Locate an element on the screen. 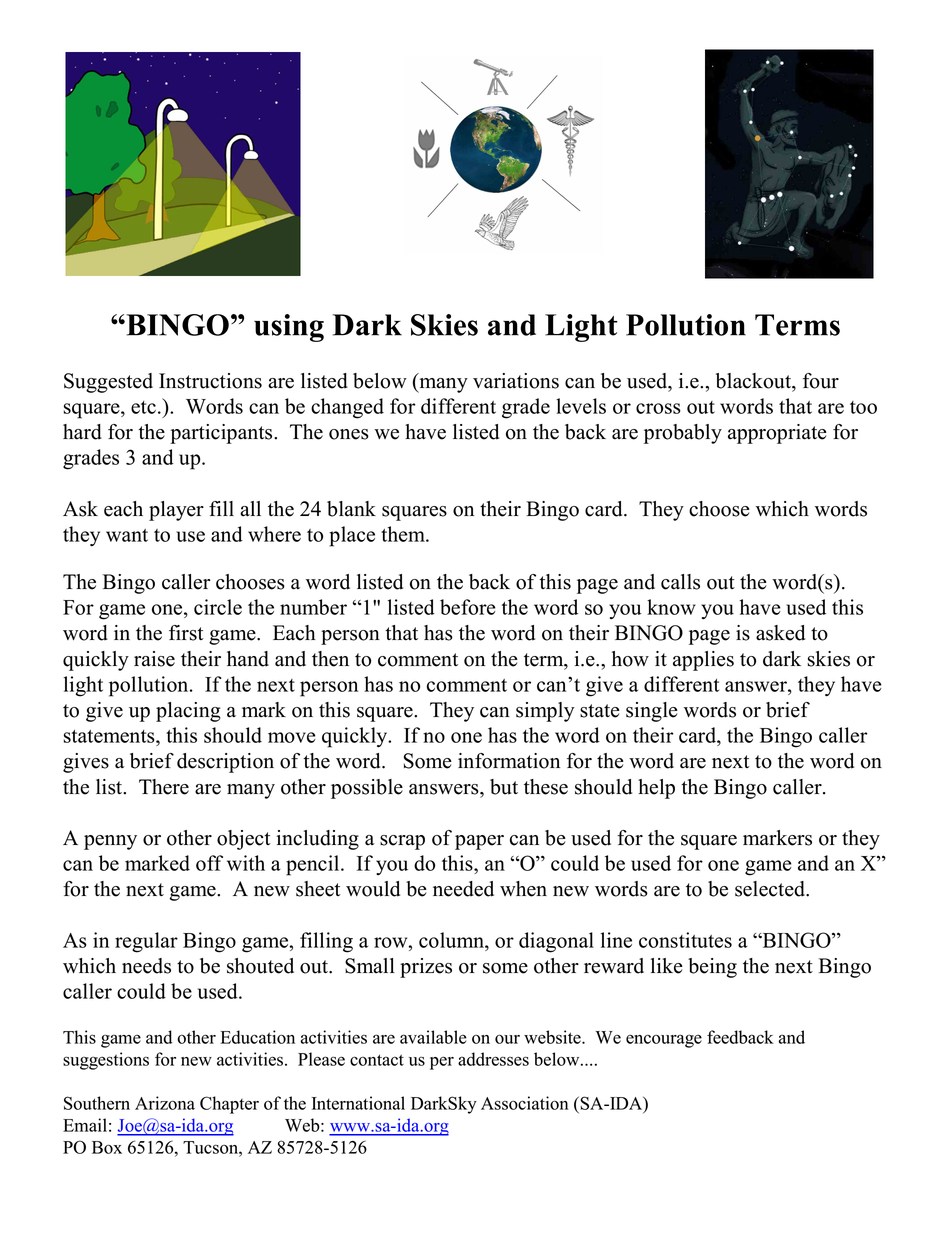  Instructions is located at coordinates (210, 381).
